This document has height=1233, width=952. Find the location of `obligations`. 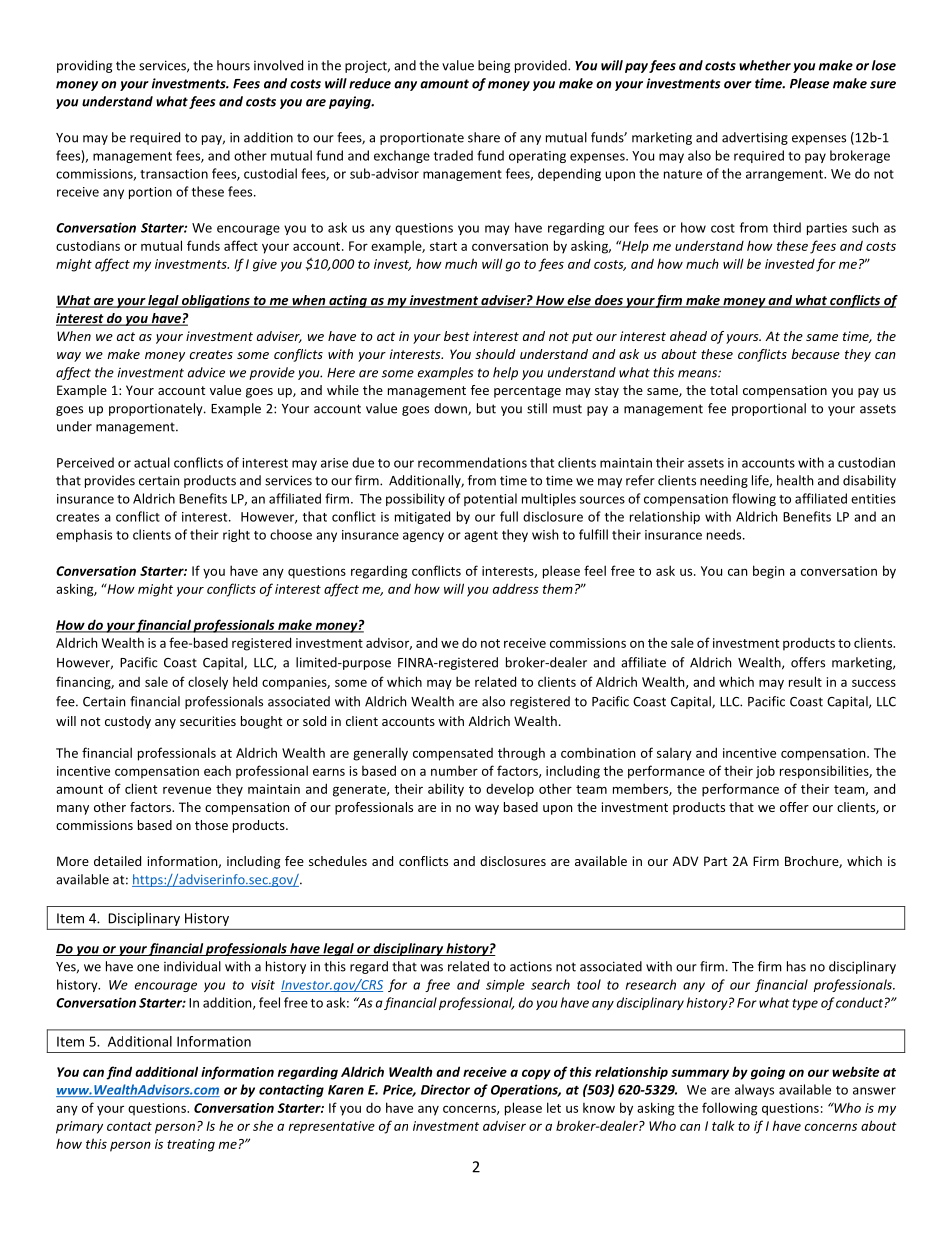

obligations is located at coordinates (216, 301).
